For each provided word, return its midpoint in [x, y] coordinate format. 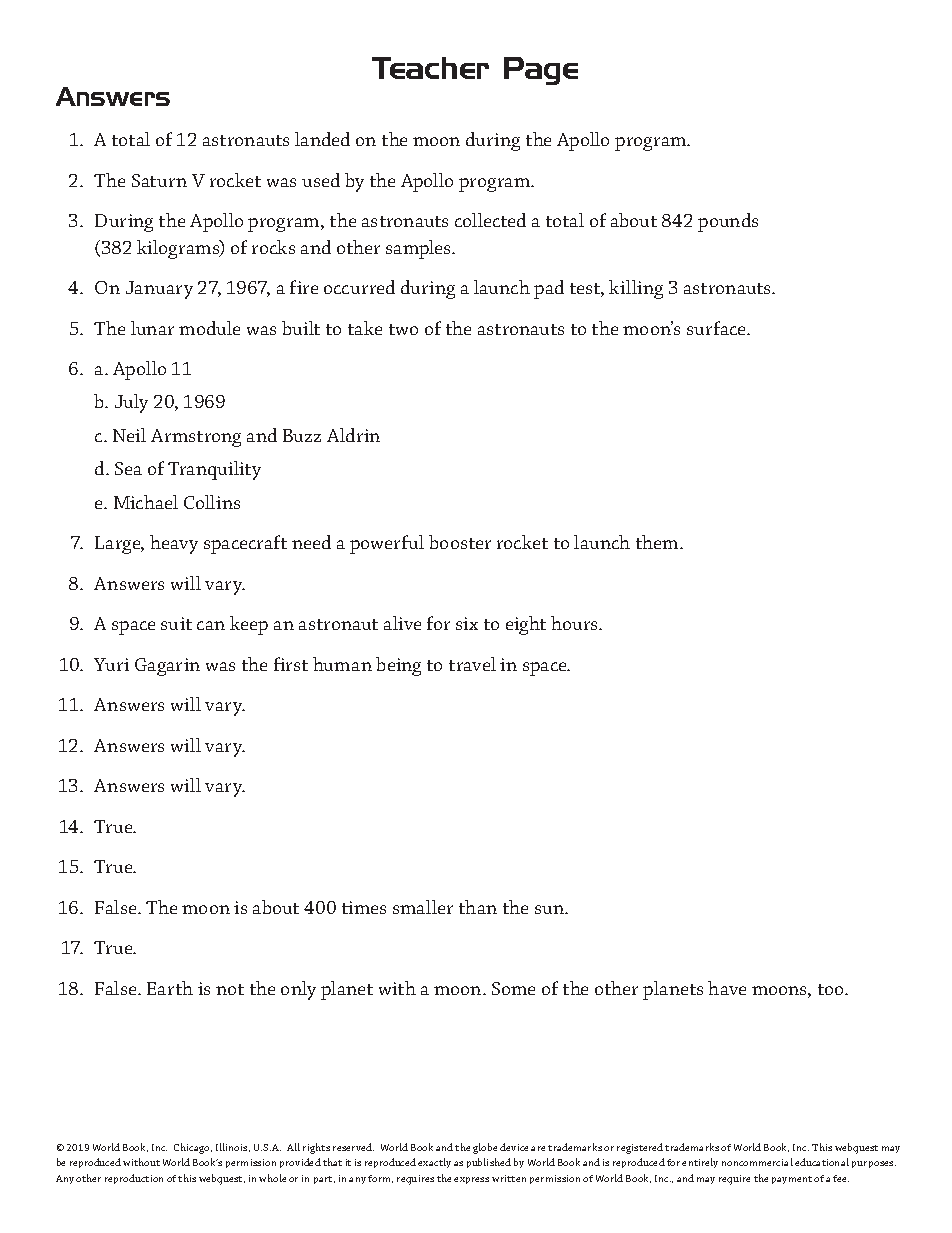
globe [485, 1148]
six [467, 623]
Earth [170, 988]
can [211, 625]
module [209, 328]
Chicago [193, 1148]
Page [541, 71]
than [478, 907]
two [403, 329]
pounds [728, 222]
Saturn [159, 180]
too [832, 989]
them [658, 542]
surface [717, 328]
